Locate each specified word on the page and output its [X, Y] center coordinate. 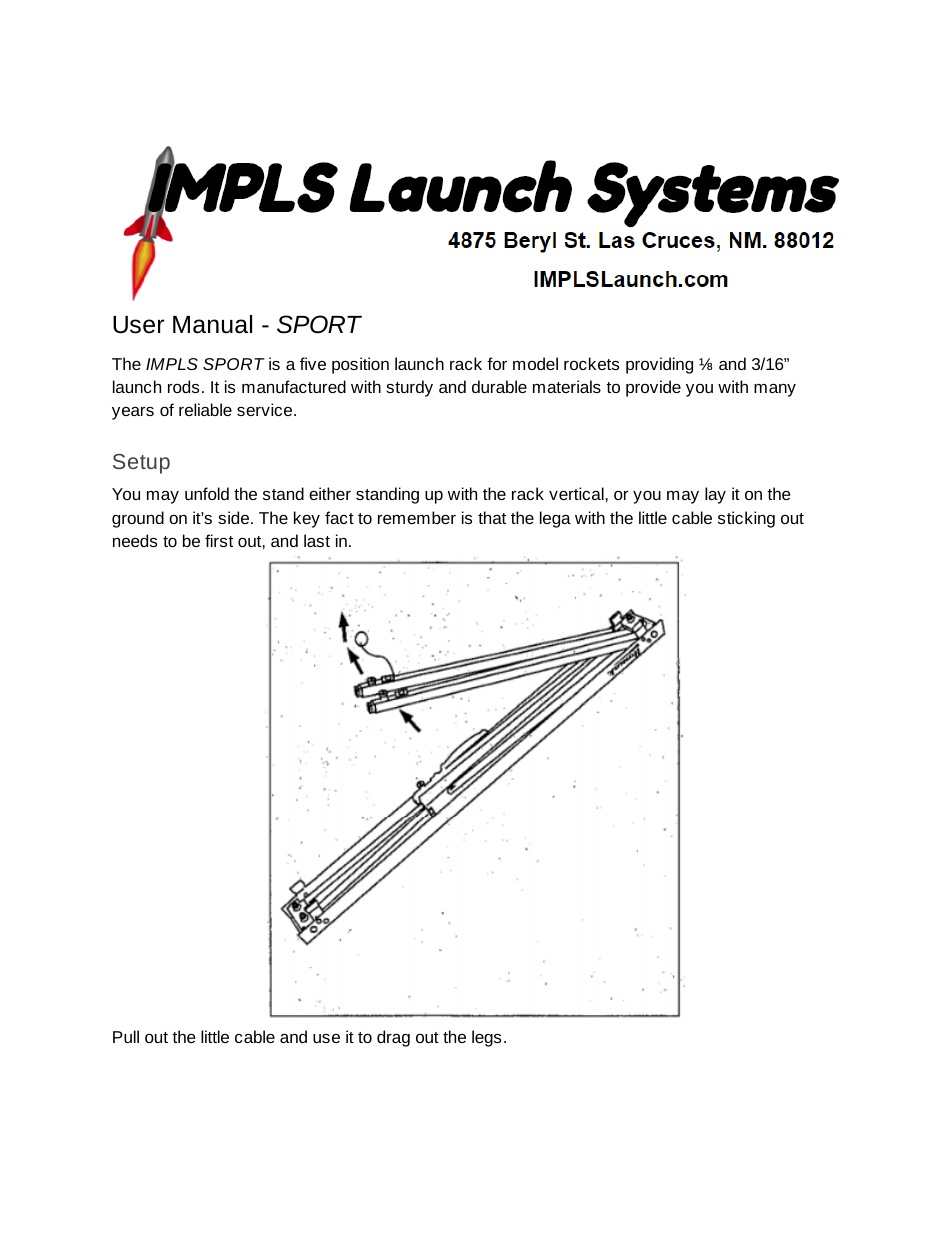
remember [417, 517]
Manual [212, 324]
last [317, 540]
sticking [746, 519]
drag [393, 1038]
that [492, 517]
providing [659, 365]
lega [555, 519]
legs [486, 1038]
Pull [126, 1036]
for [497, 363]
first [219, 540]
